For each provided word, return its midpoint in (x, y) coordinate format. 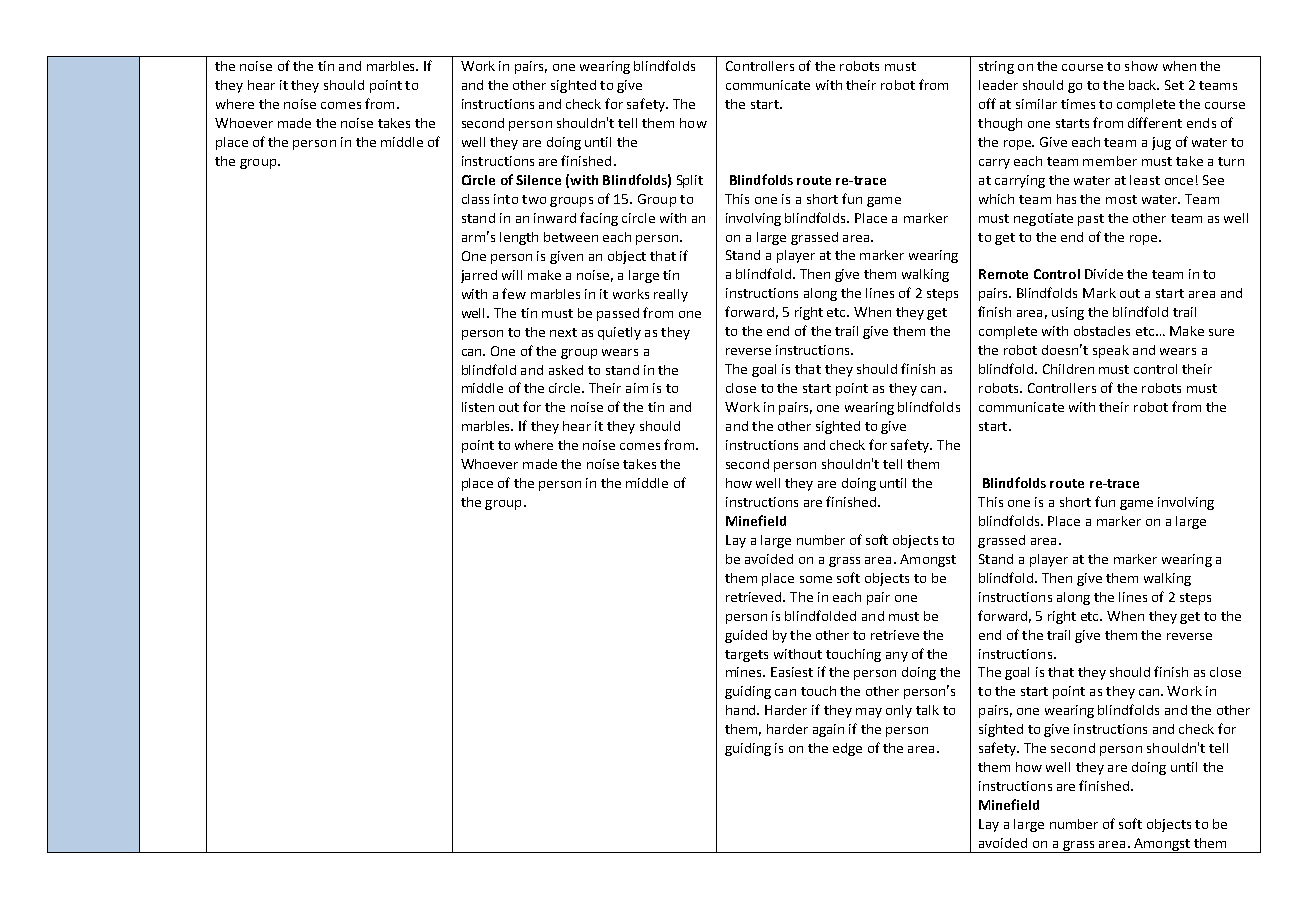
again (828, 730)
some (816, 579)
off (987, 103)
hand (742, 710)
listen (478, 407)
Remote (1003, 274)
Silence (538, 180)
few (514, 293)
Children (1068, 369)
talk (927, 710)
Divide (1104, 274)
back (1144, 85)
